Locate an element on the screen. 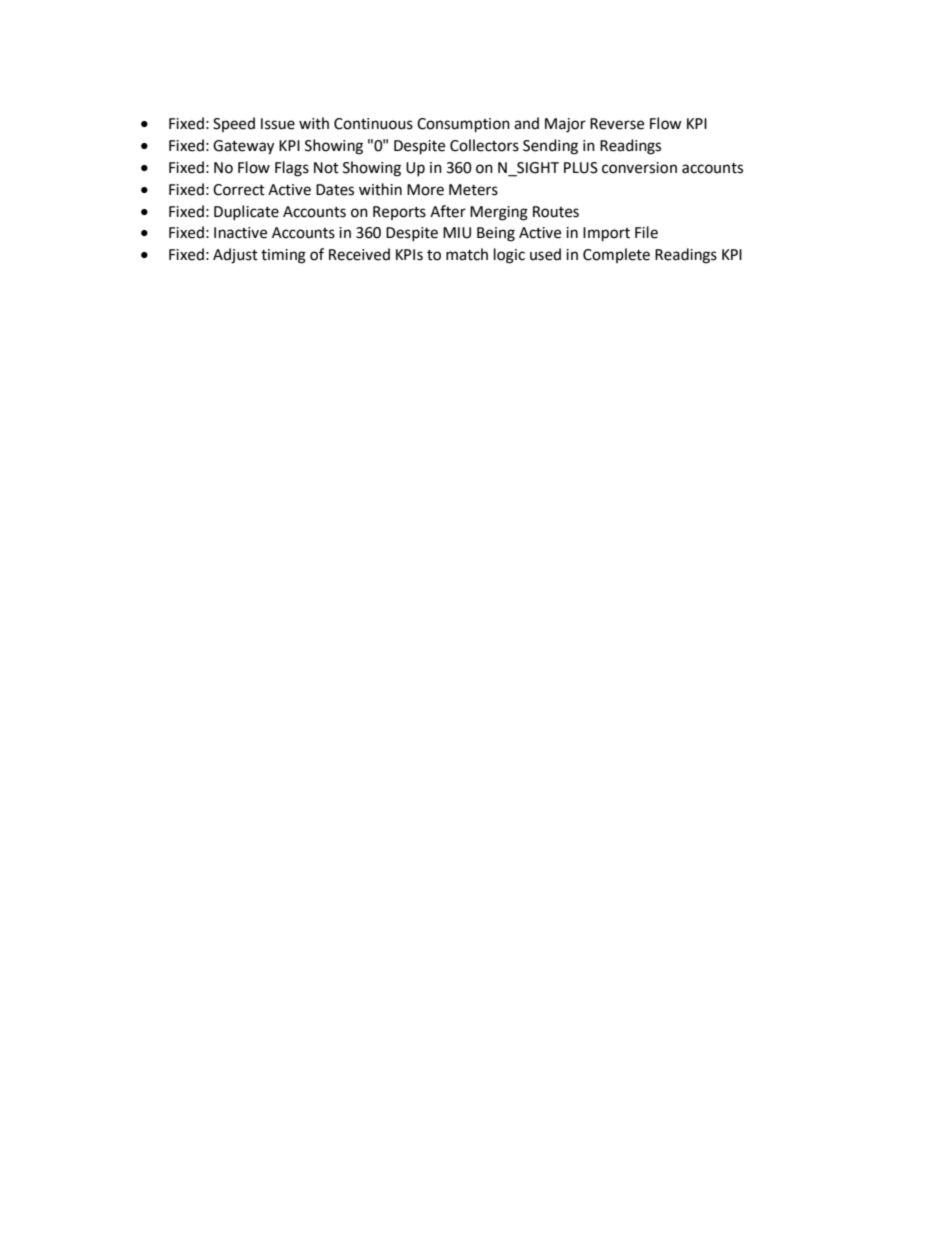 The image size is (952, 1233). Duplicate is located at coordinates (246, 212).
